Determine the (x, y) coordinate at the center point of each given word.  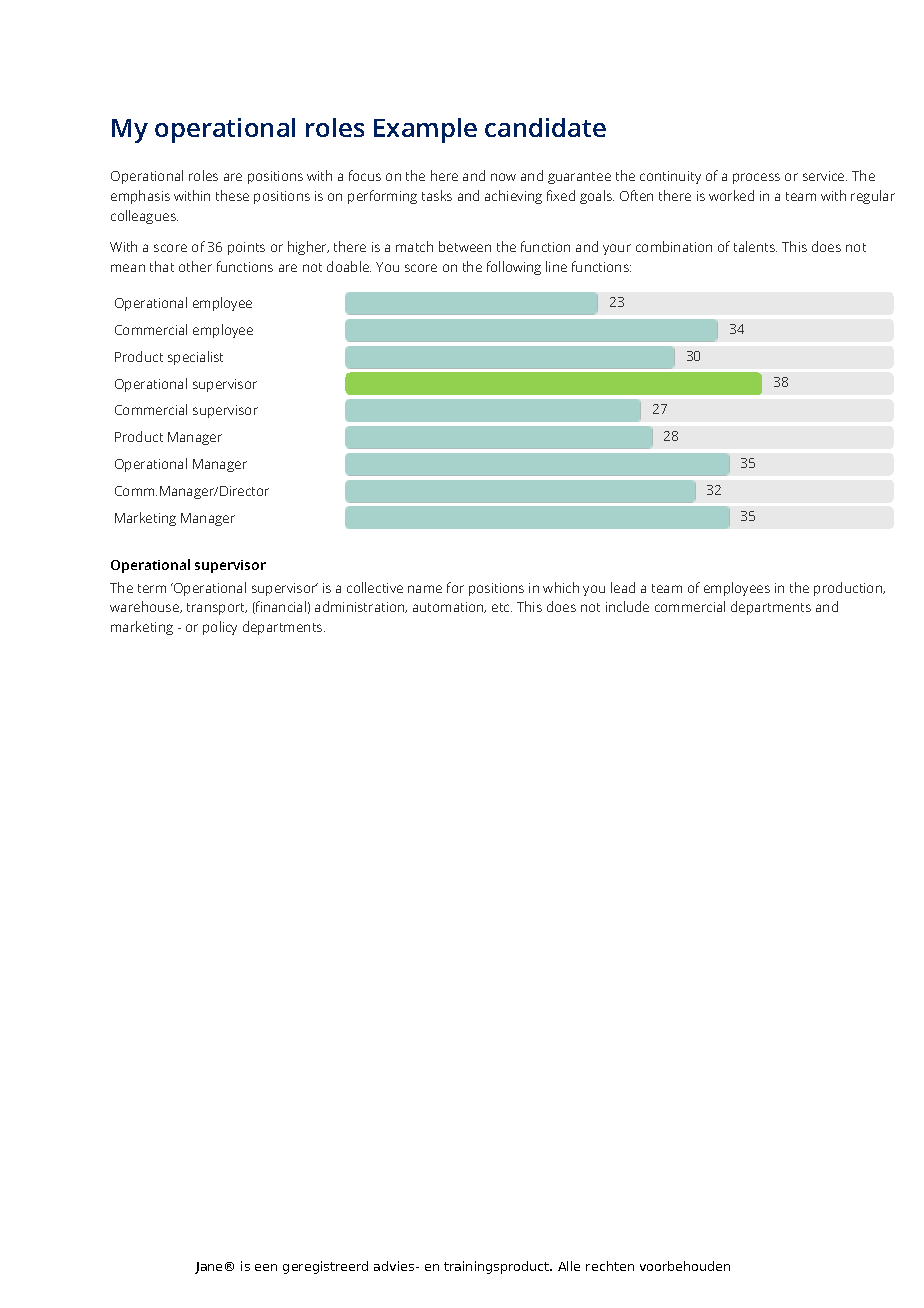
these (232, 195)
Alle (569, 1266)
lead (623, 587)
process (756, 178)
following (514, 268)
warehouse (146, 607)
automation (449, 607)
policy (220, 628)
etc (502, 607)
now (503, 177)
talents (755, 246)
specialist (195, 358)
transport (217, 609)
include (627, 606)
